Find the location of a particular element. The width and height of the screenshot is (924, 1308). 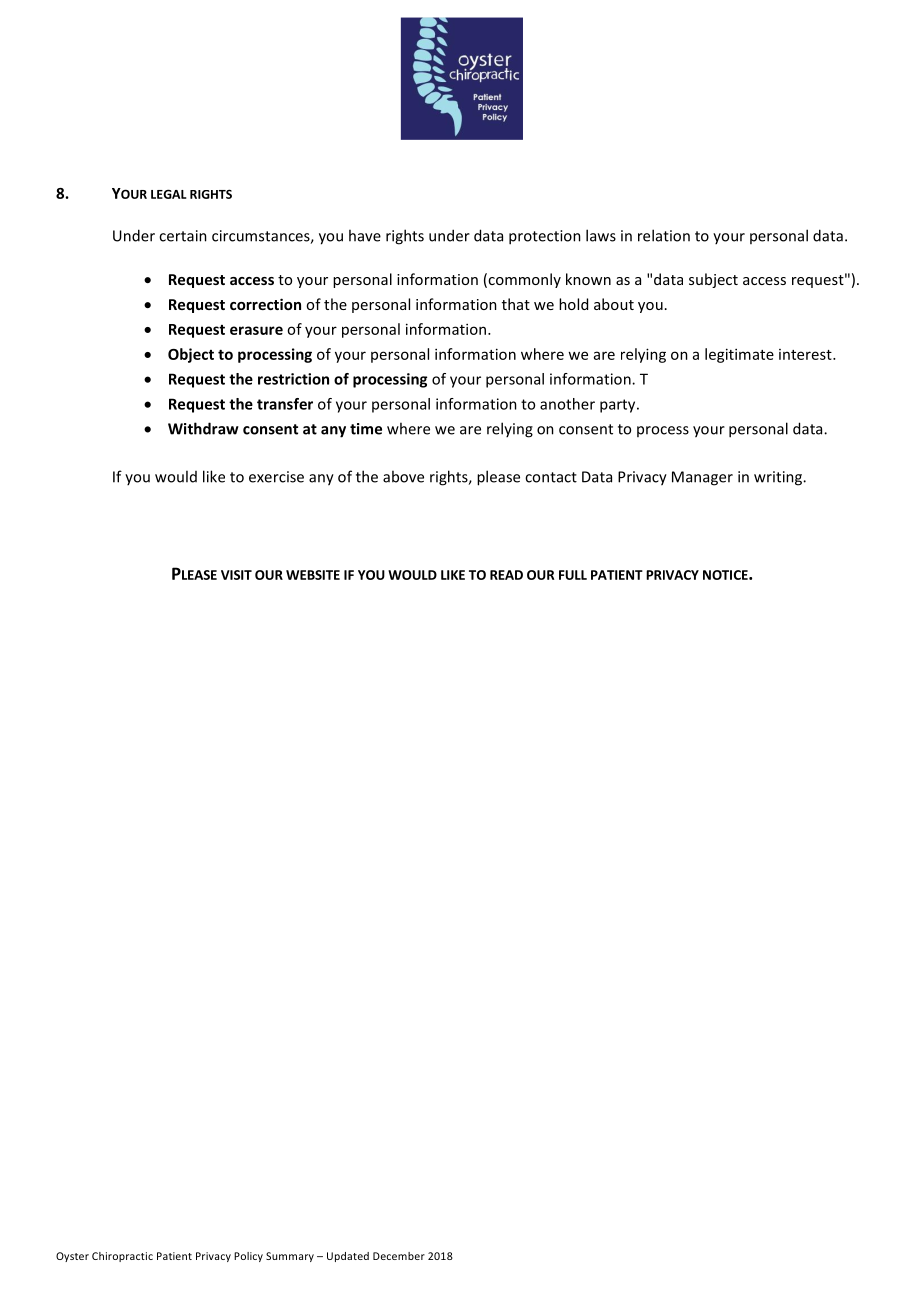

READ is located at coordinates (506, 575).
